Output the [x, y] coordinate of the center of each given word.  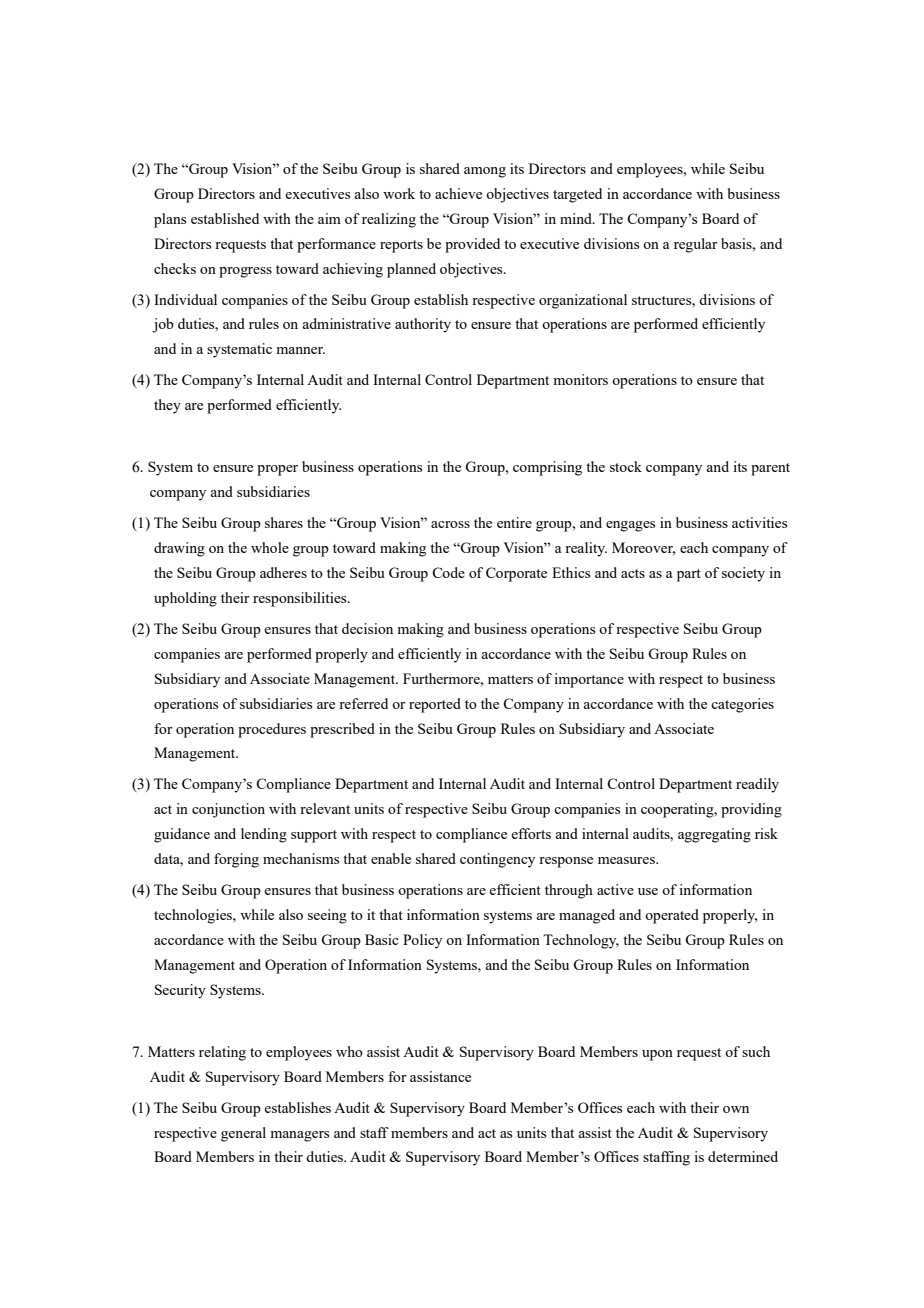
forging [236, 860]
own [736, 1109]
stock [626, 466]
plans [170, 220]
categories [742, 705]
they [167, 406]
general [243, 1134]
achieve [458, 193]
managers [299, 1136]
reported [435, 705]
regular [696, 245]
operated [672, 916]
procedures [272, 730]
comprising [547, 468]
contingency [497, 860]
